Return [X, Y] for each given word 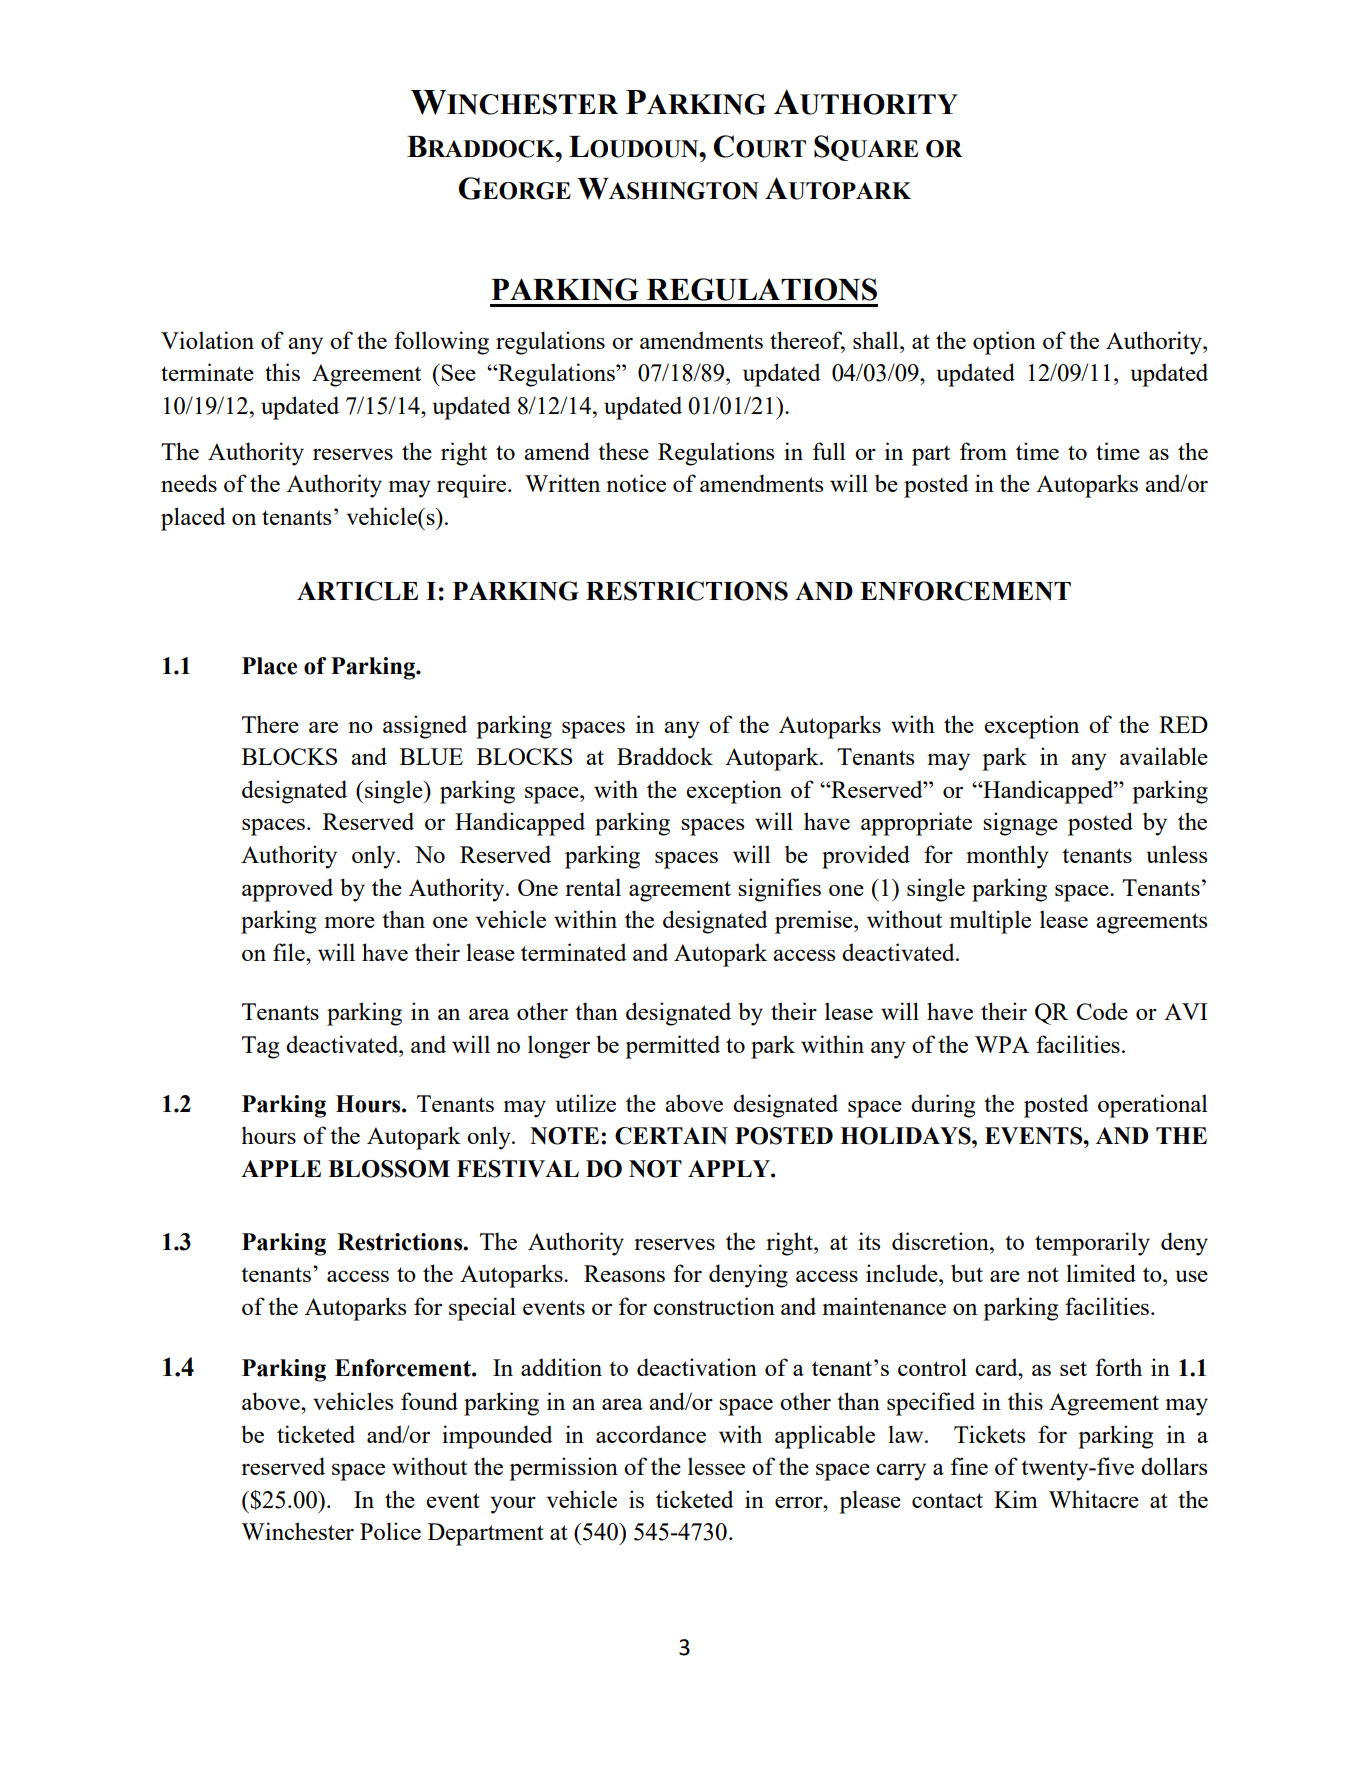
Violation [207, 340]
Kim [1016, 1499]
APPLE [281, 1168]
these [623, 451]
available [1164, 756]
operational [1153, 1106]
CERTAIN [671, 1136]
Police [390, 1531]
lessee [716, 1466]
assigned [425, 727]
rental [593, 887]
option [1004, 343]
